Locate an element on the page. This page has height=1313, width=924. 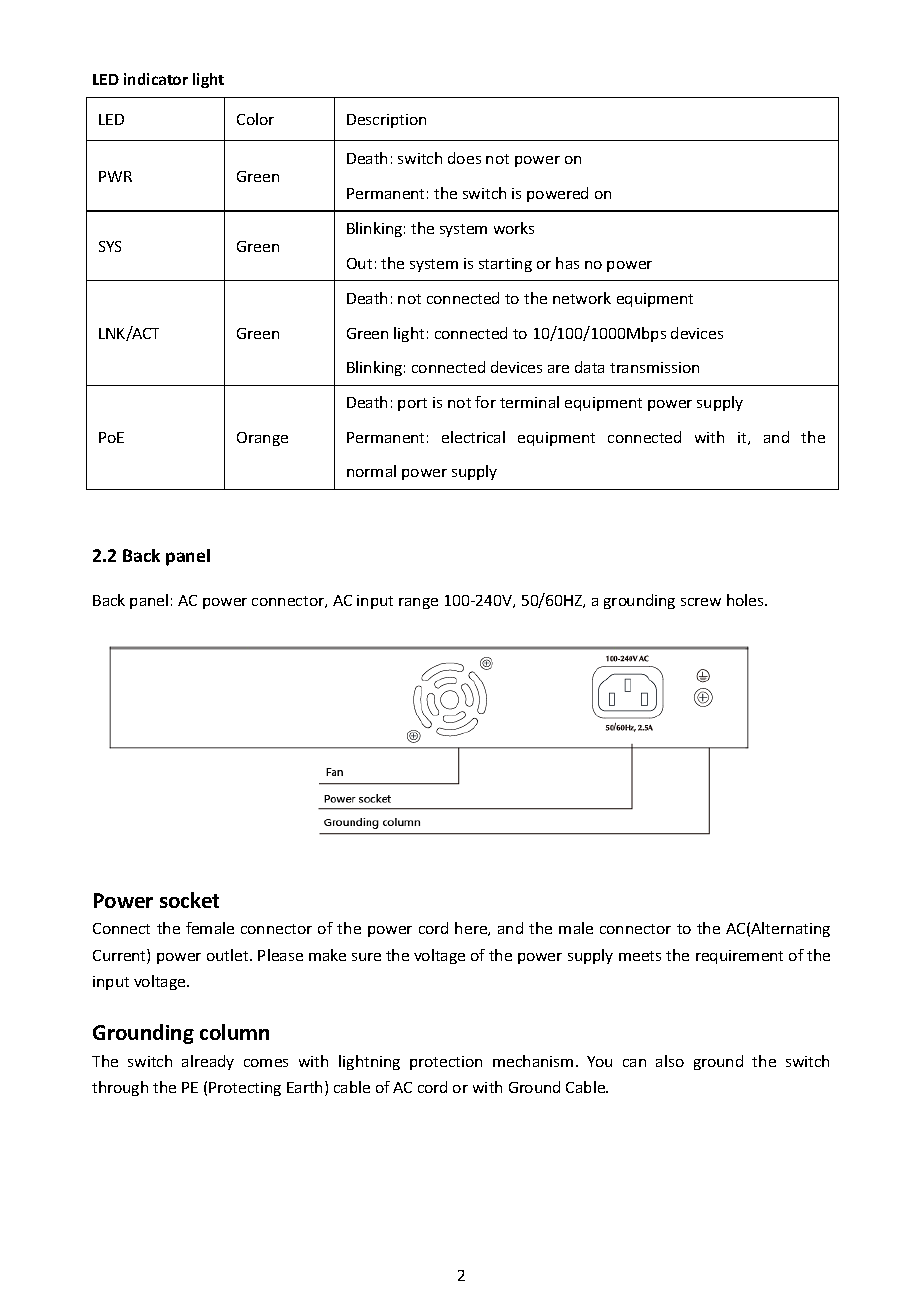
socket is located at coordinates (189, 900).
